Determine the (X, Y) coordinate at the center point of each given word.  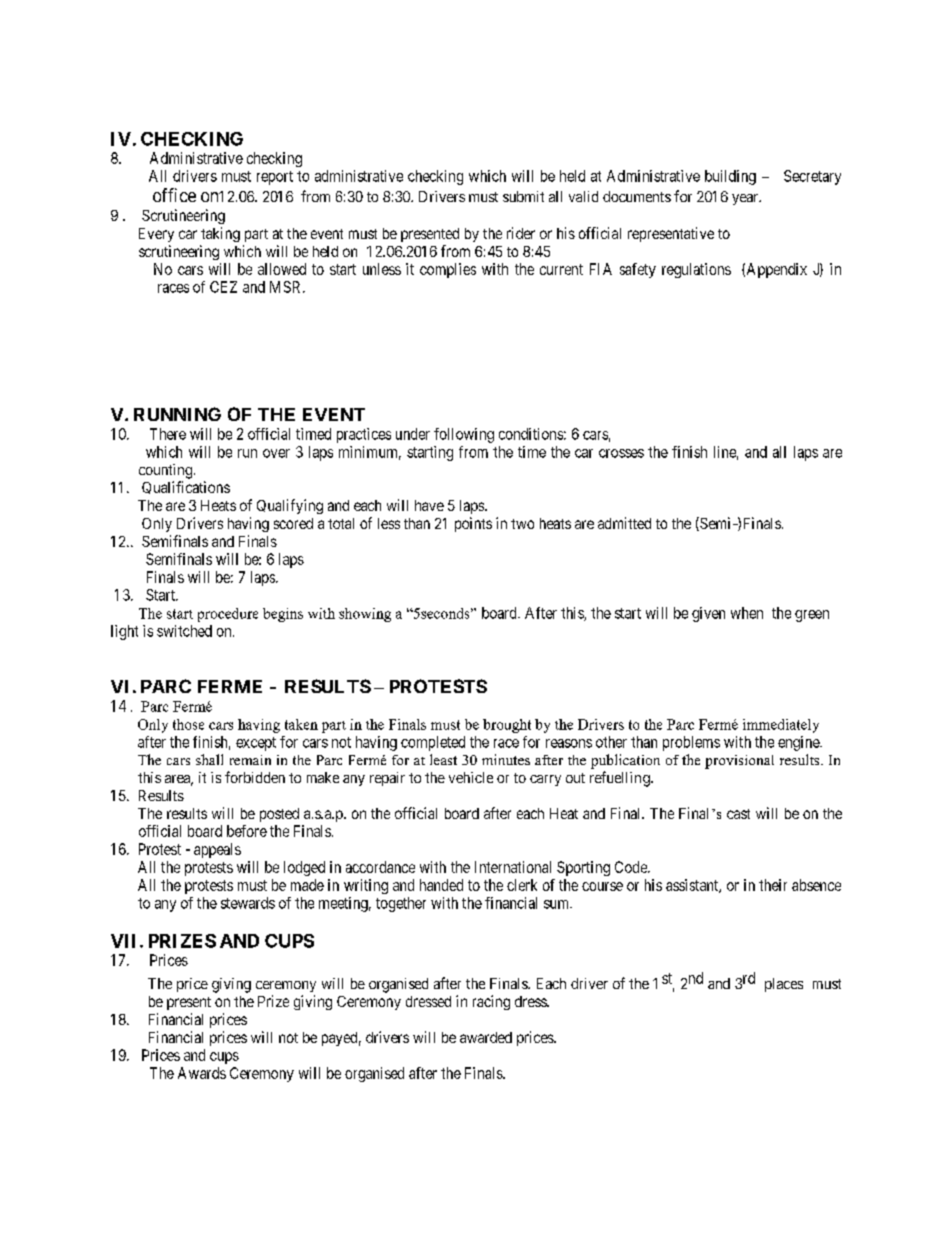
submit (523, 196)
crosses (621, 453)
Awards (202, 1073)
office (174, 195)
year (746, 199)
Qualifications (186, 487)
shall (209, 759)
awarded (486, 1037)
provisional (739, 762)
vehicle (471, 777)
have (429, 505)
